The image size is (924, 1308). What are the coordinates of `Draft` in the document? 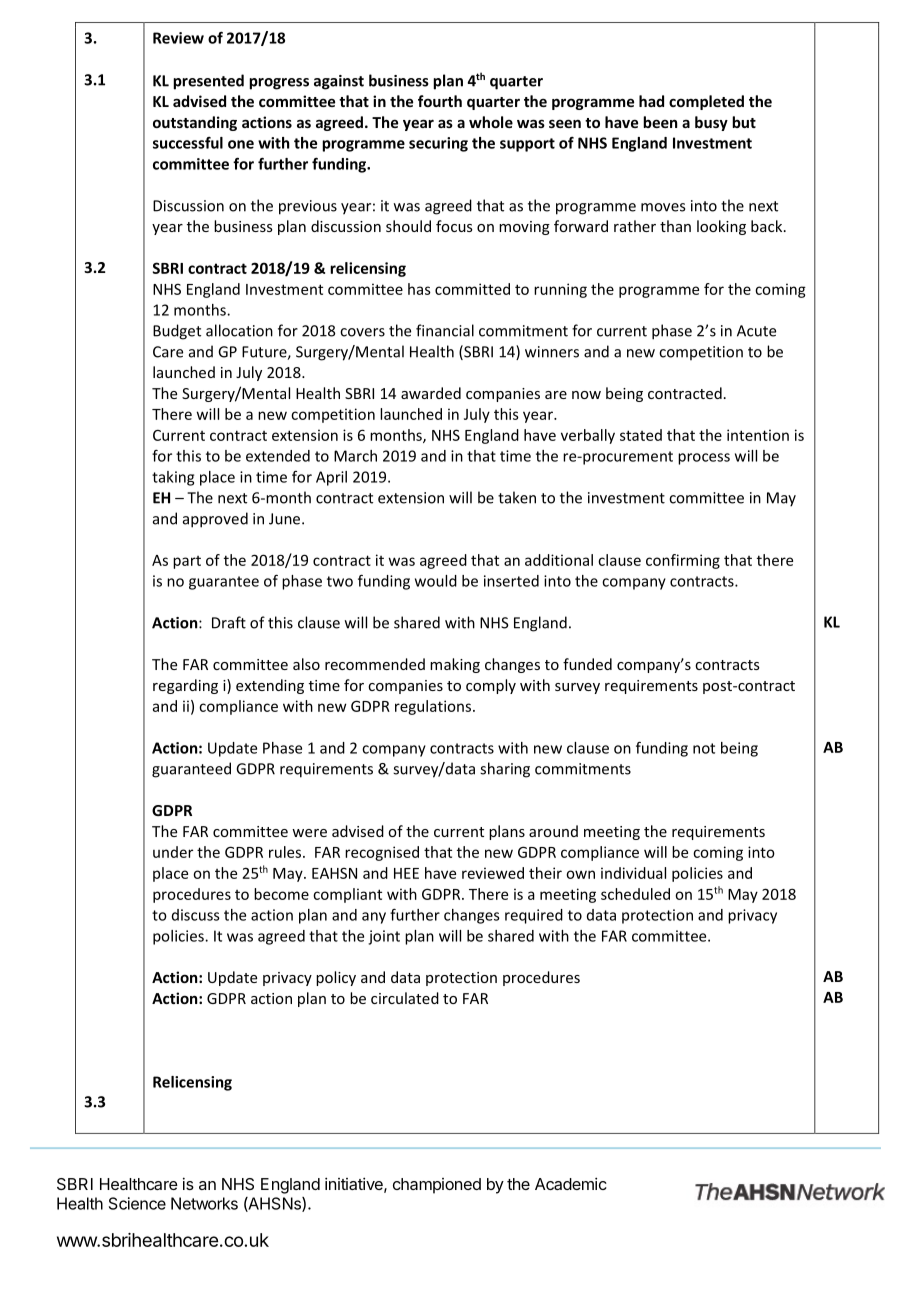 It's located at (229, 622).
